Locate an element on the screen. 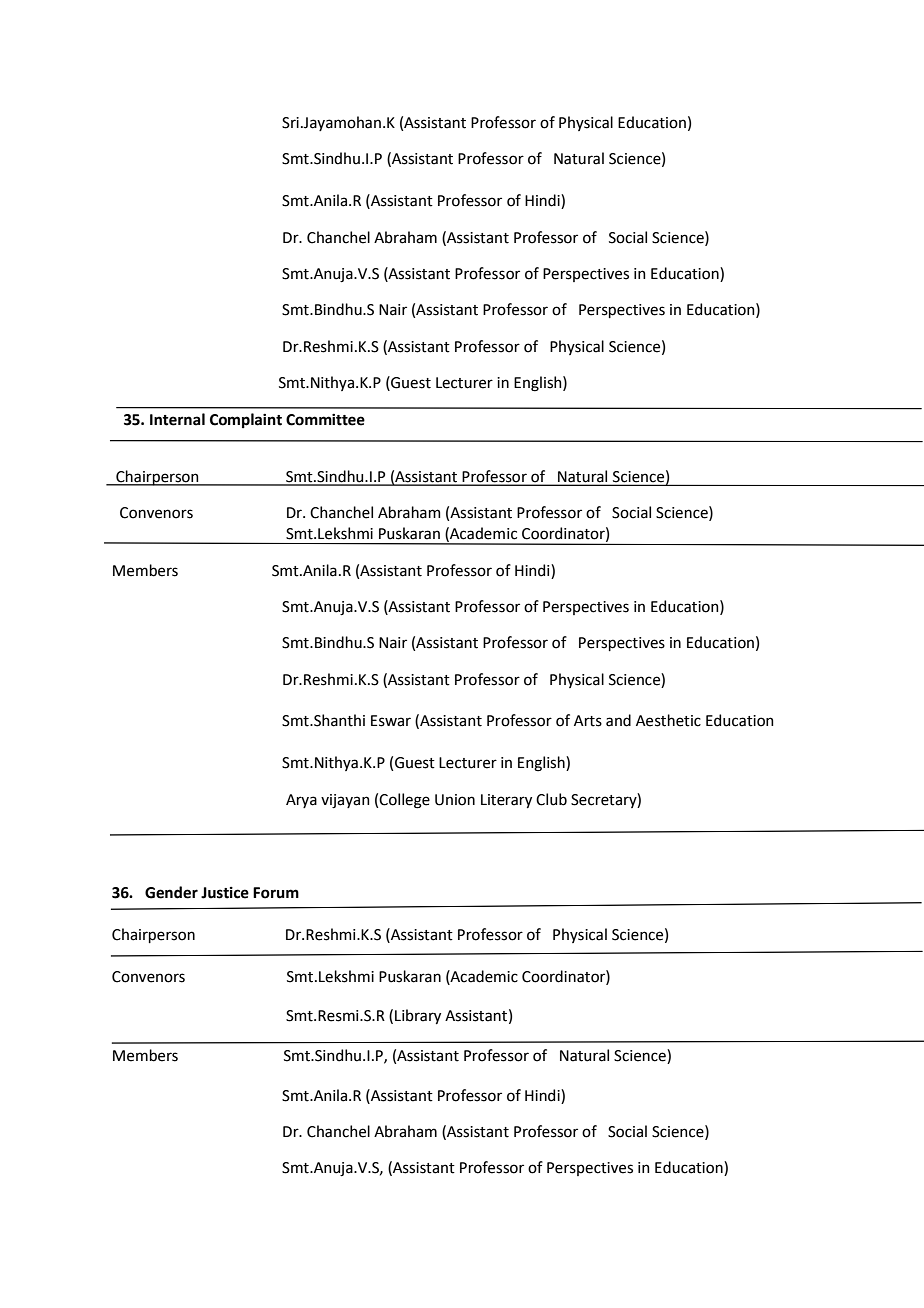  College is located at coordinates (404, 801).
